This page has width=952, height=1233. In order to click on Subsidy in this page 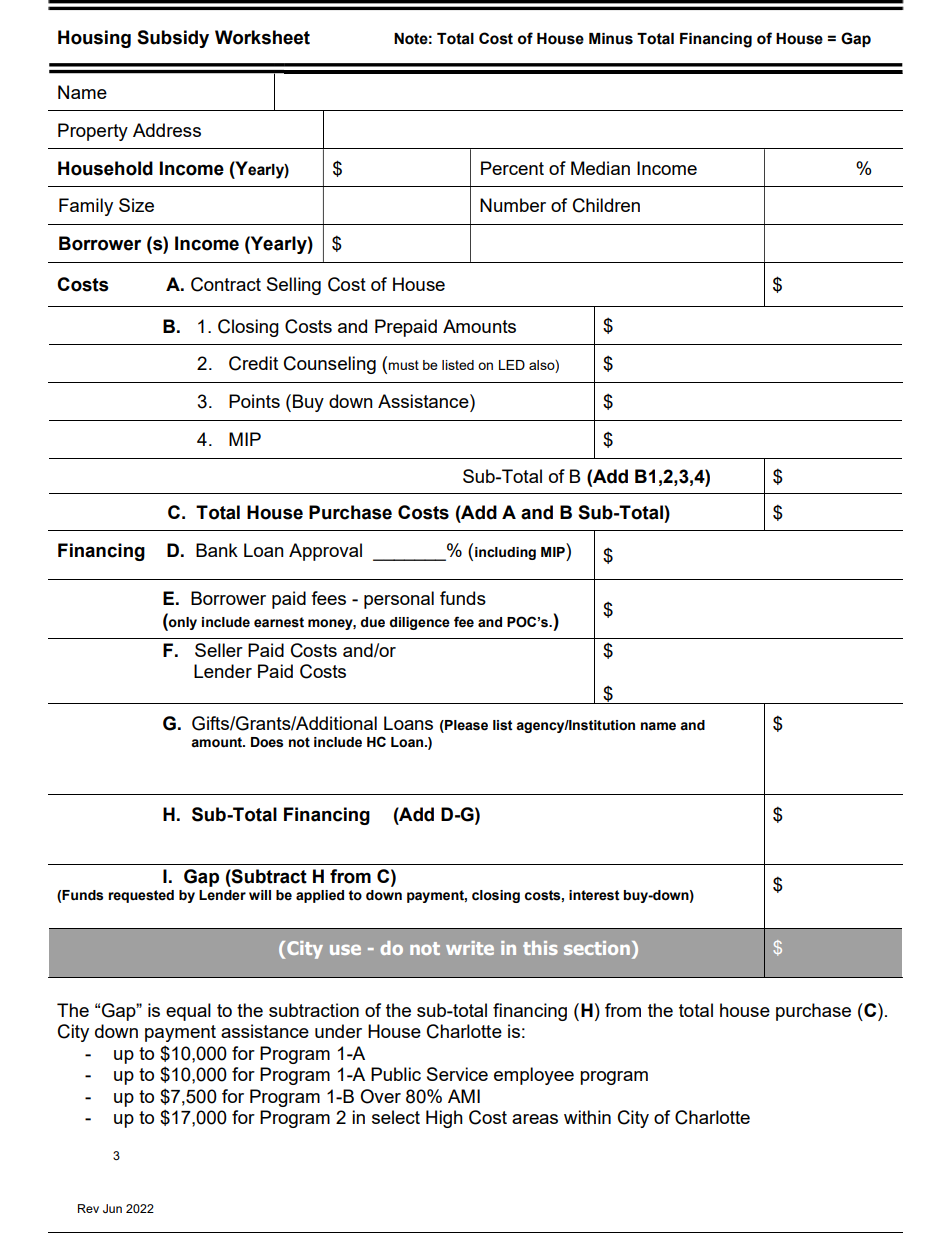, I will do `click(173, 39)`.
